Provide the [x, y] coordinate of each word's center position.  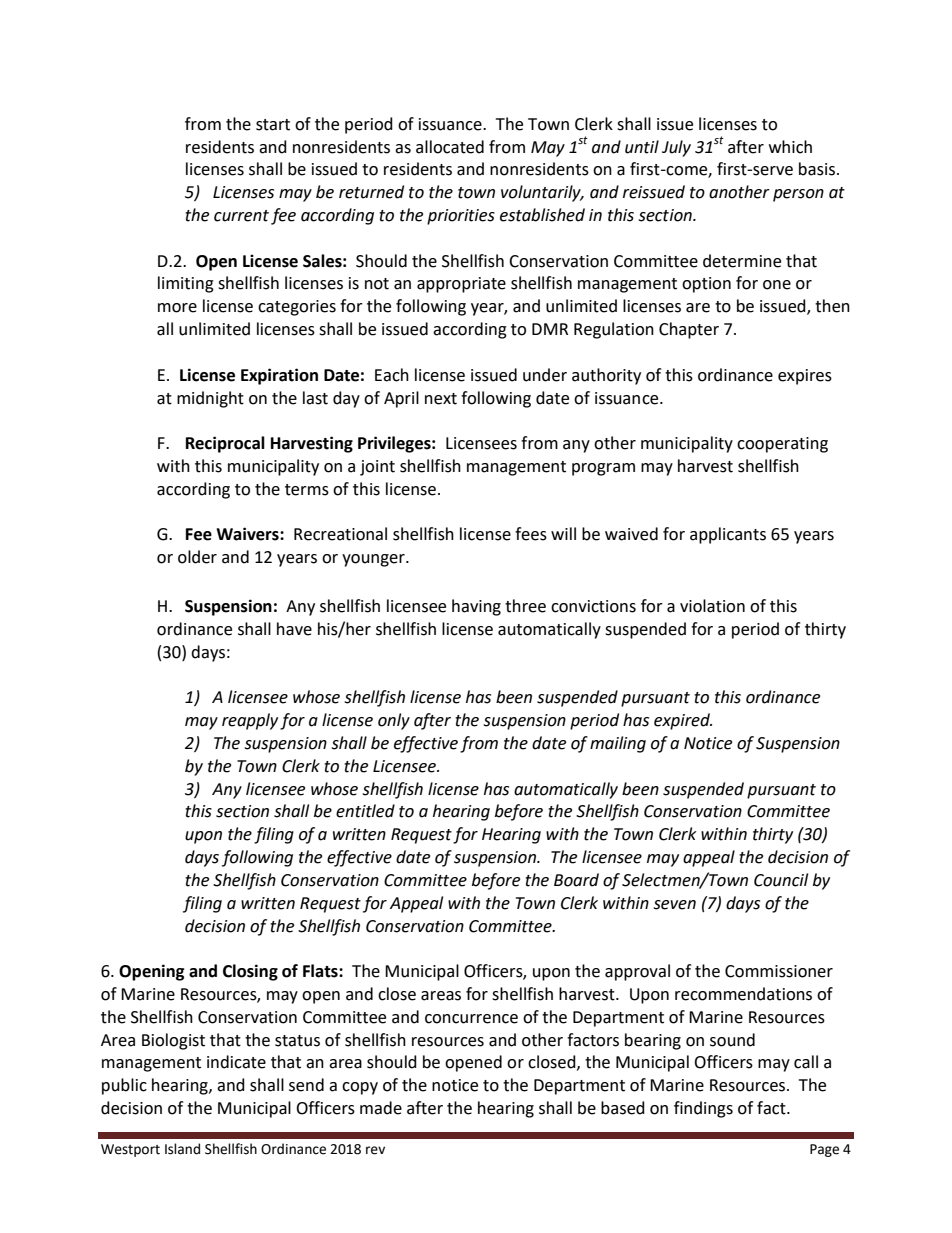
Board [576, 880]
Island [182, 1149]
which [790, 147]
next [441, 399]
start [273, 125]
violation [712, 606]
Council [781, 880]
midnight [210, 399]
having [476, 607]
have [294, 629]
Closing [250, 972]
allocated [450, 147]
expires [805, 377]
